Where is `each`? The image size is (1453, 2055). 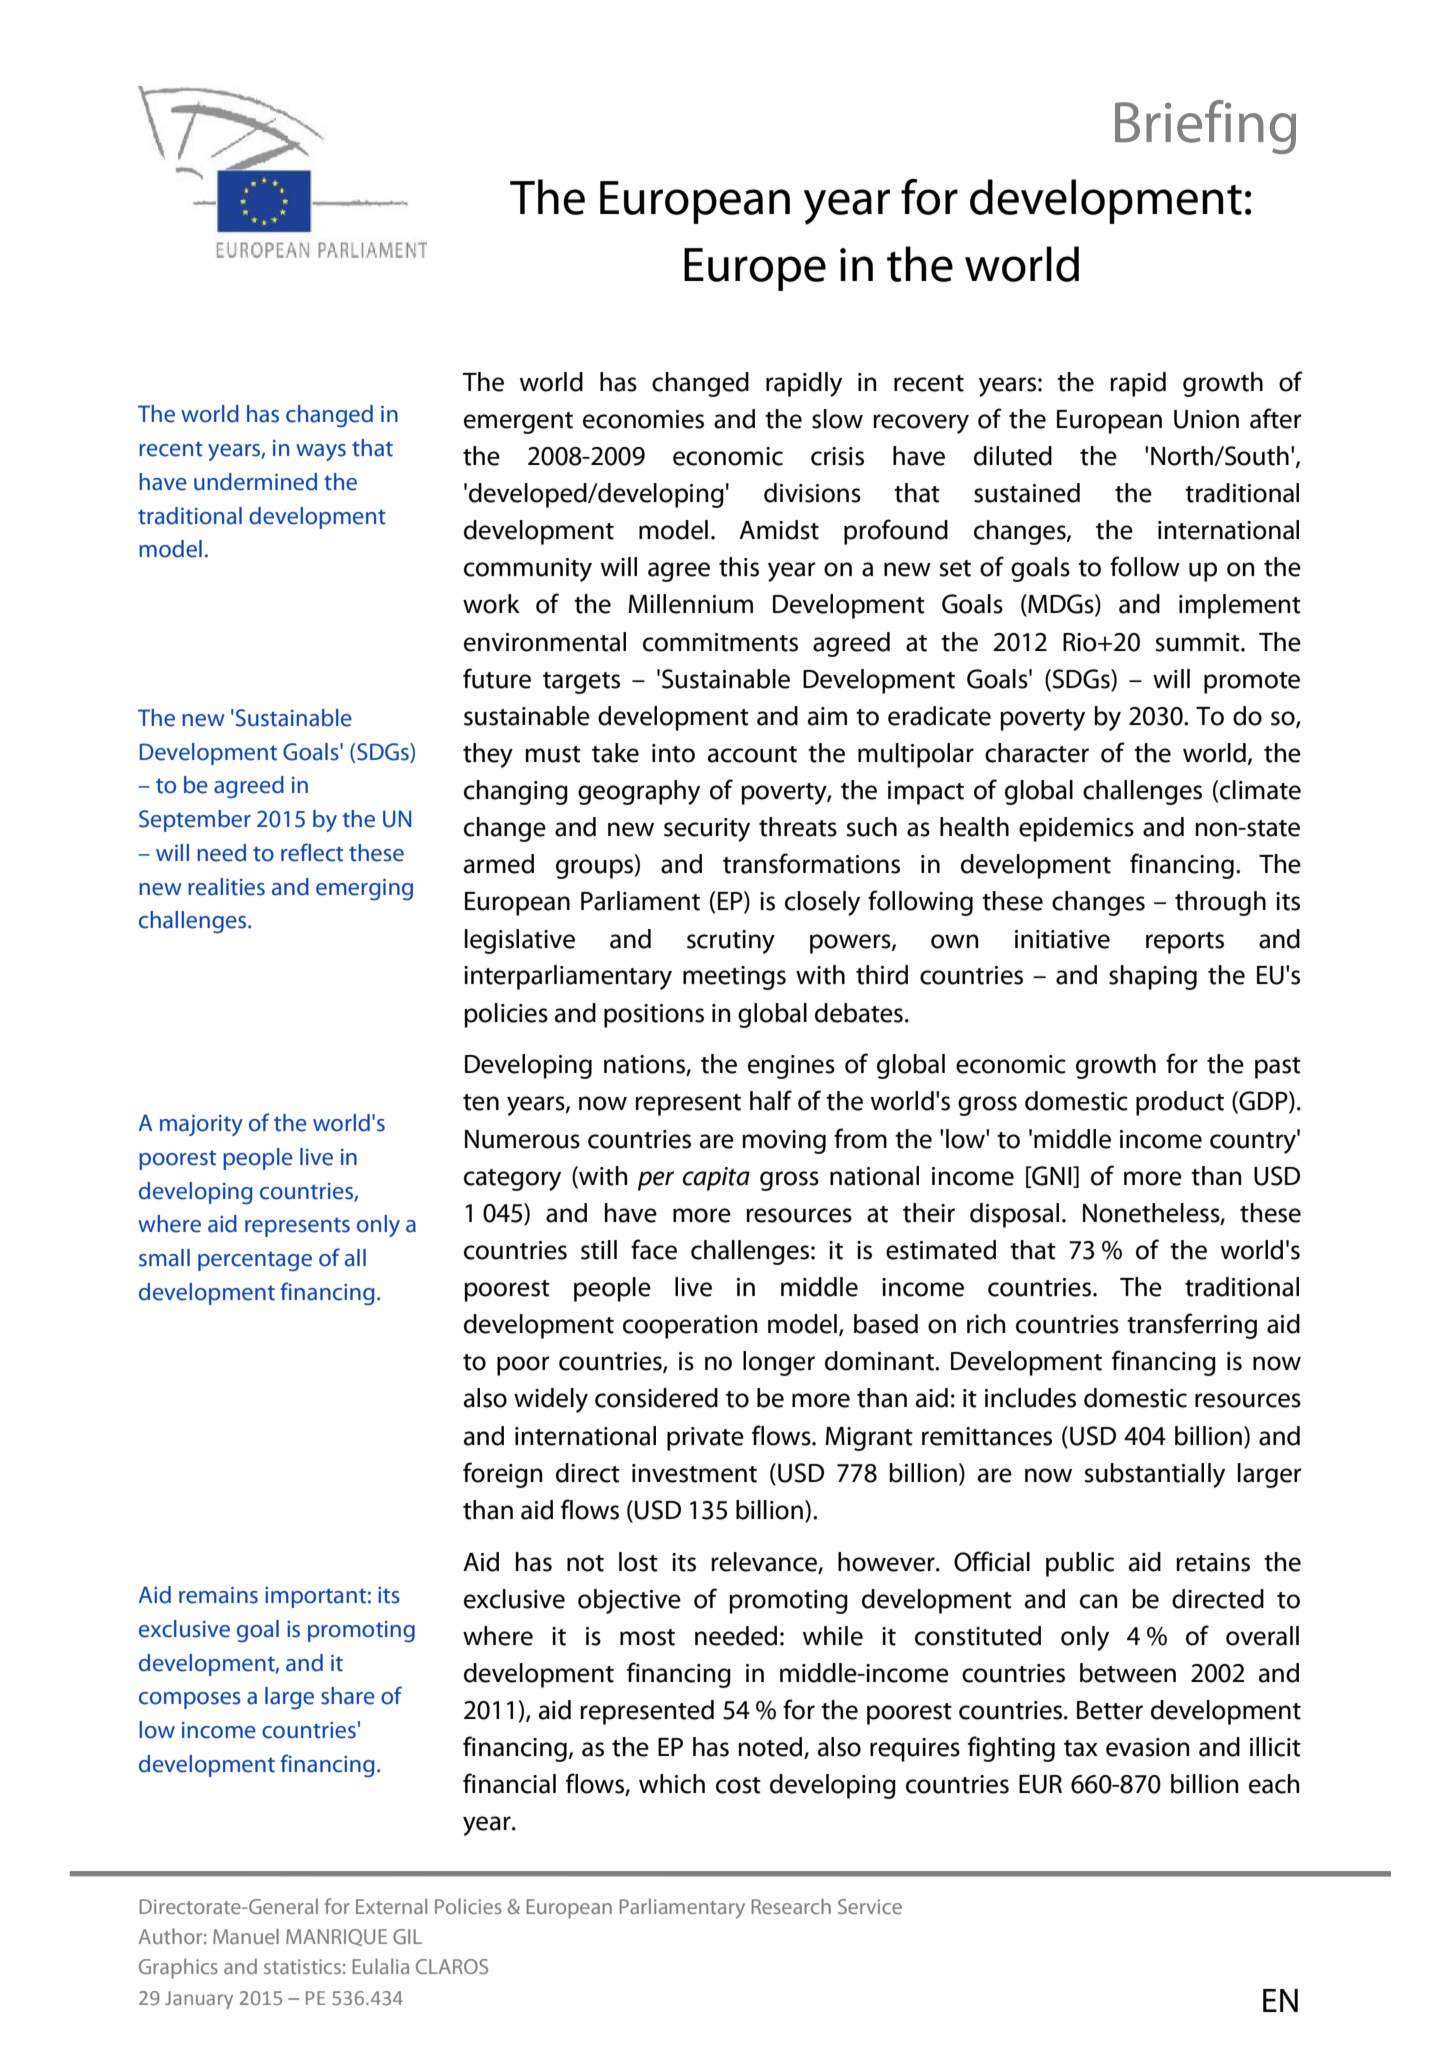
each is located at coordinates (1274, 1784).
